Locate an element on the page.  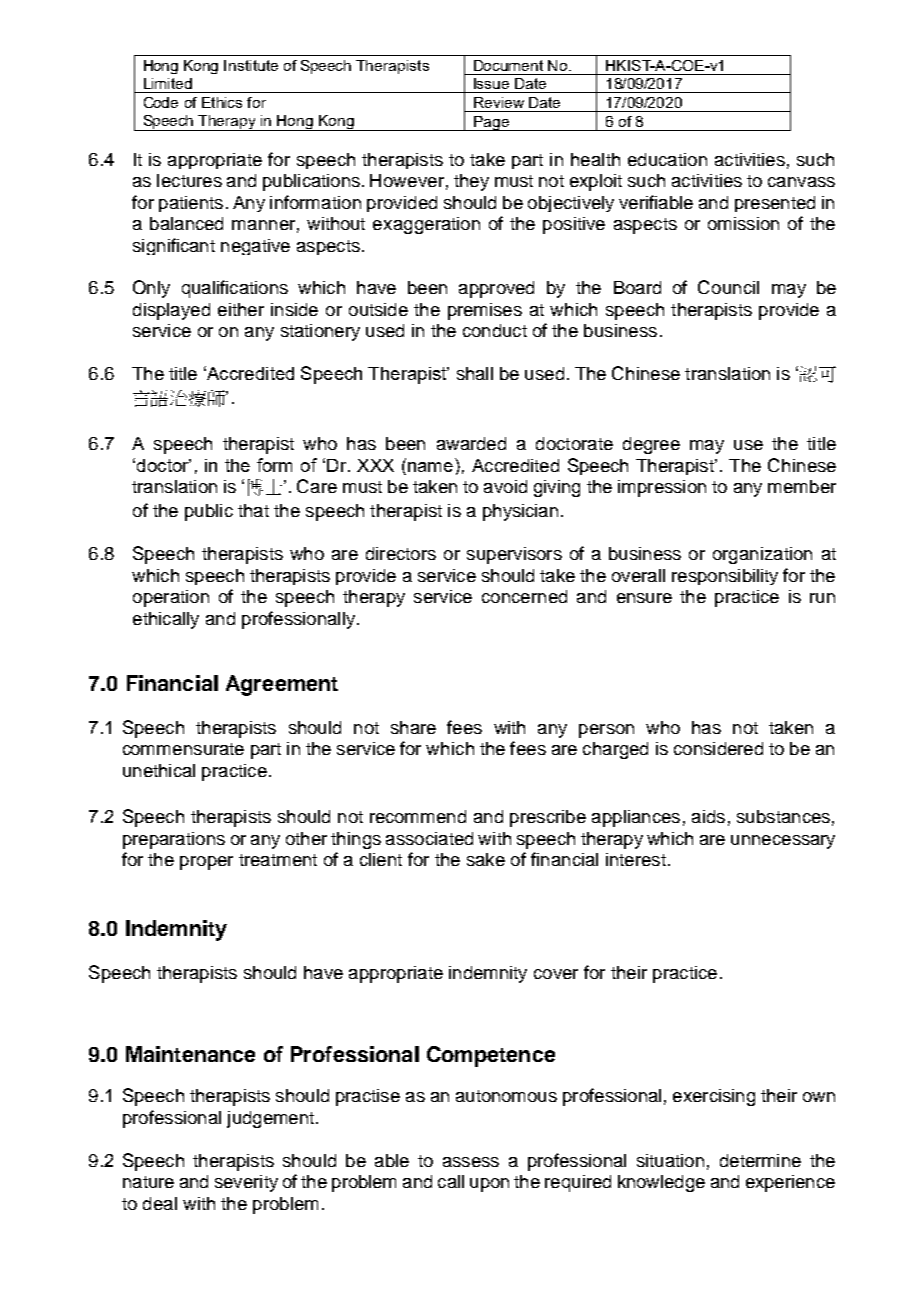
share is located at coordinates (413, 727).
